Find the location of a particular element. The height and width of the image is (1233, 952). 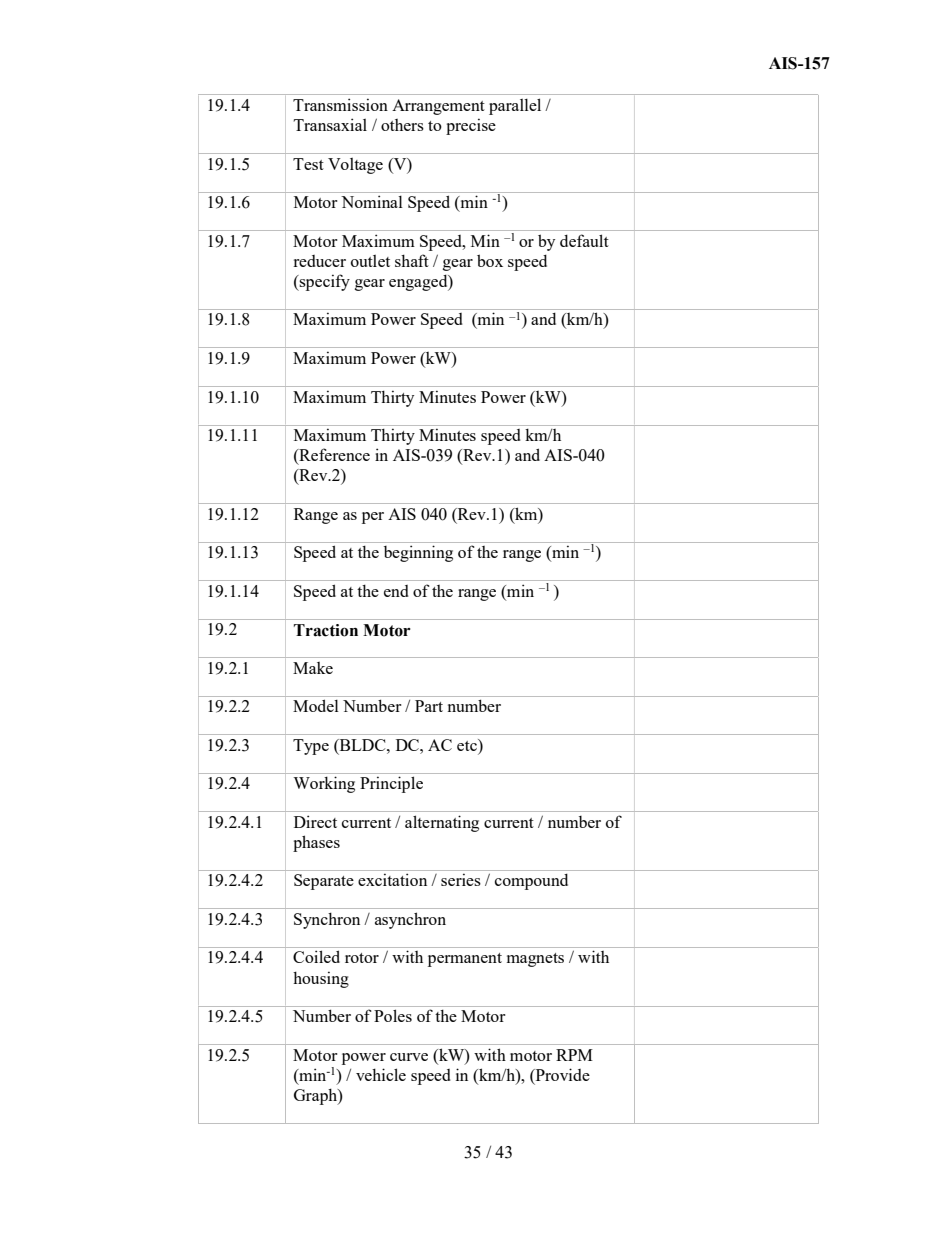

precise is located at coordinates (471, 126).
